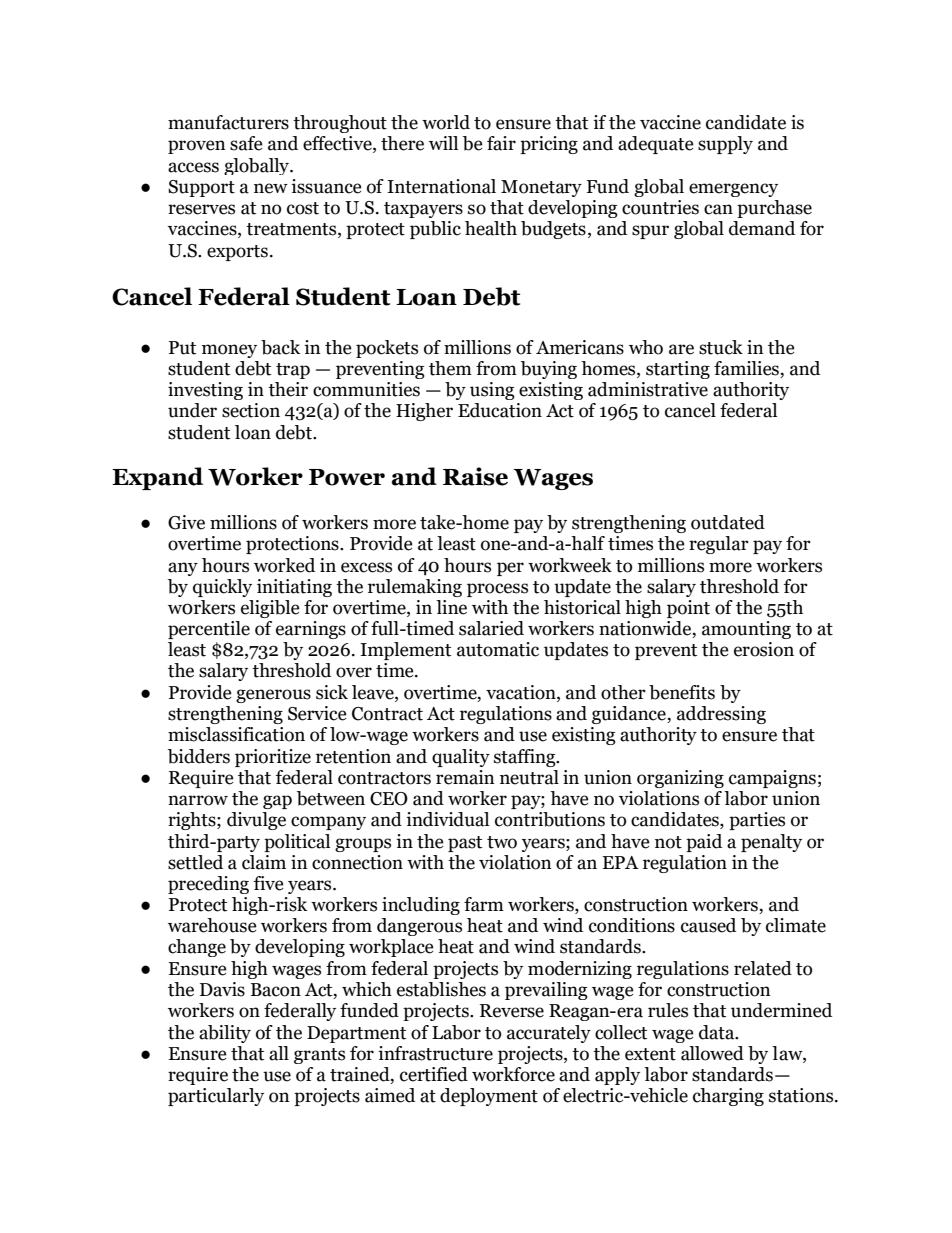  What do you see at coordinates (708, 925) in the screenshot?
I see `caused` at bounding box center [708, 925].
